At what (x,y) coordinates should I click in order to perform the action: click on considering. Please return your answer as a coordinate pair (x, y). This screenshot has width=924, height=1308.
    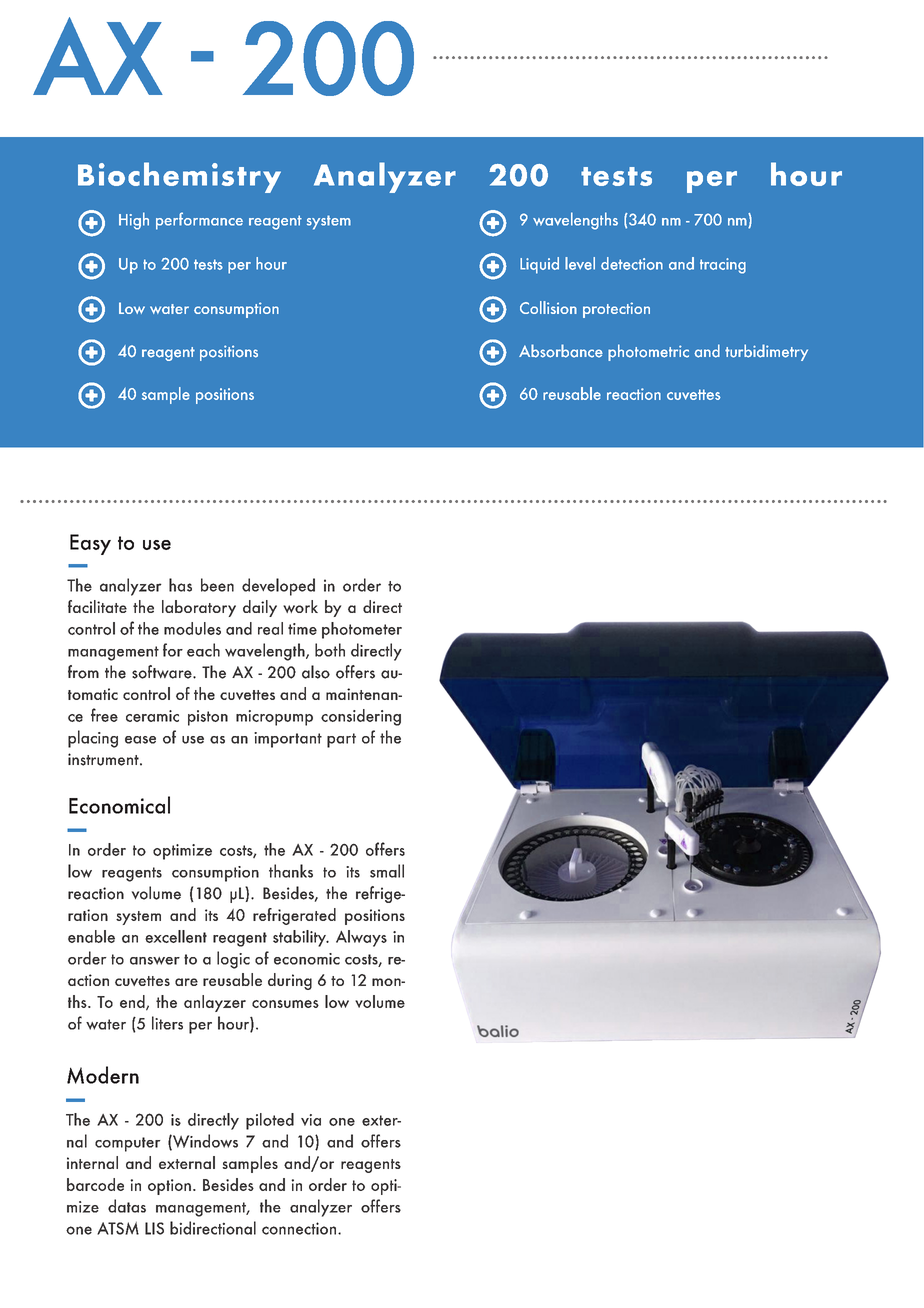
    Looking at the image, I should click on (361, 717).
